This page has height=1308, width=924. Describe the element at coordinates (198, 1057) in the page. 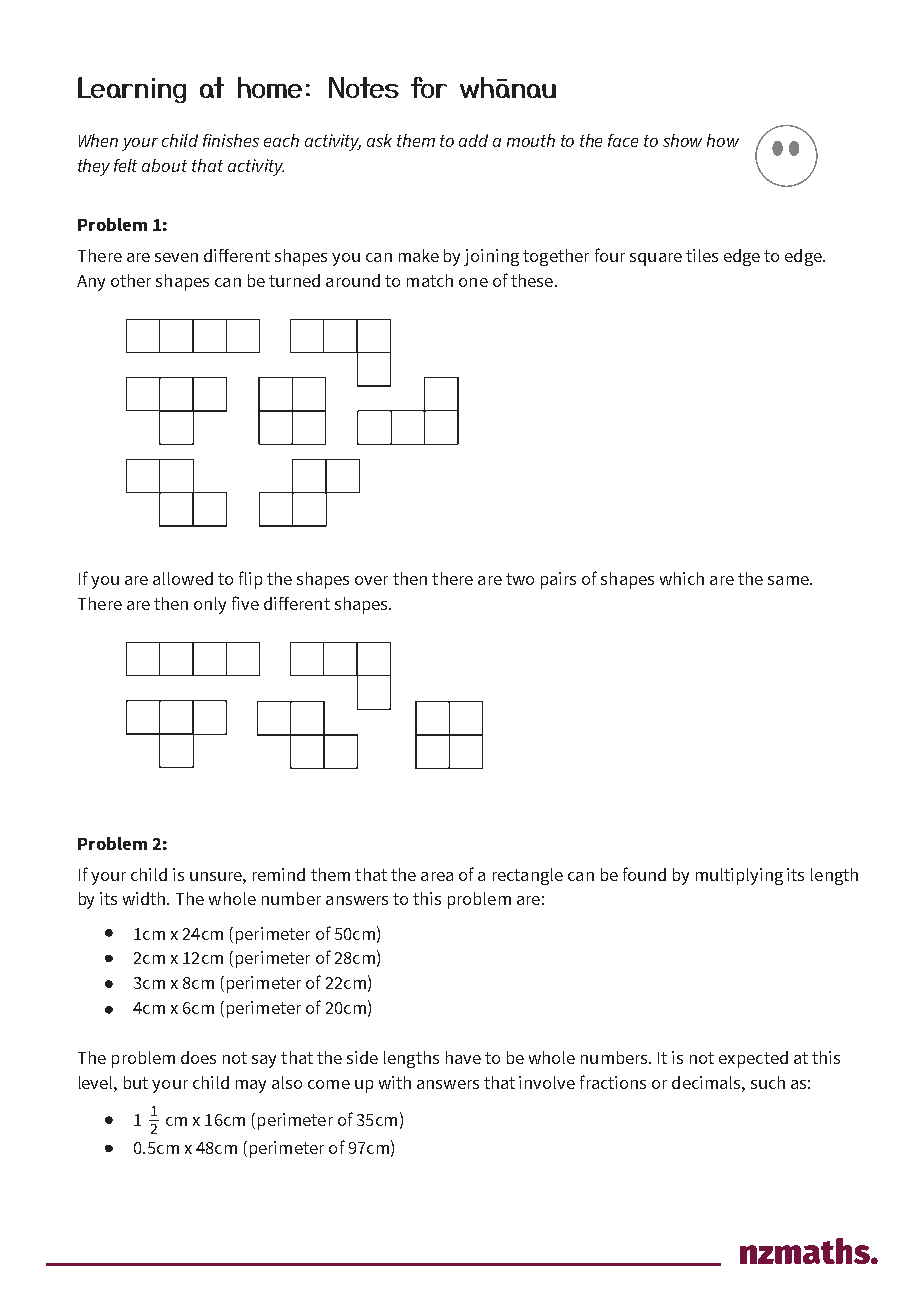

I see `does` at that location.
